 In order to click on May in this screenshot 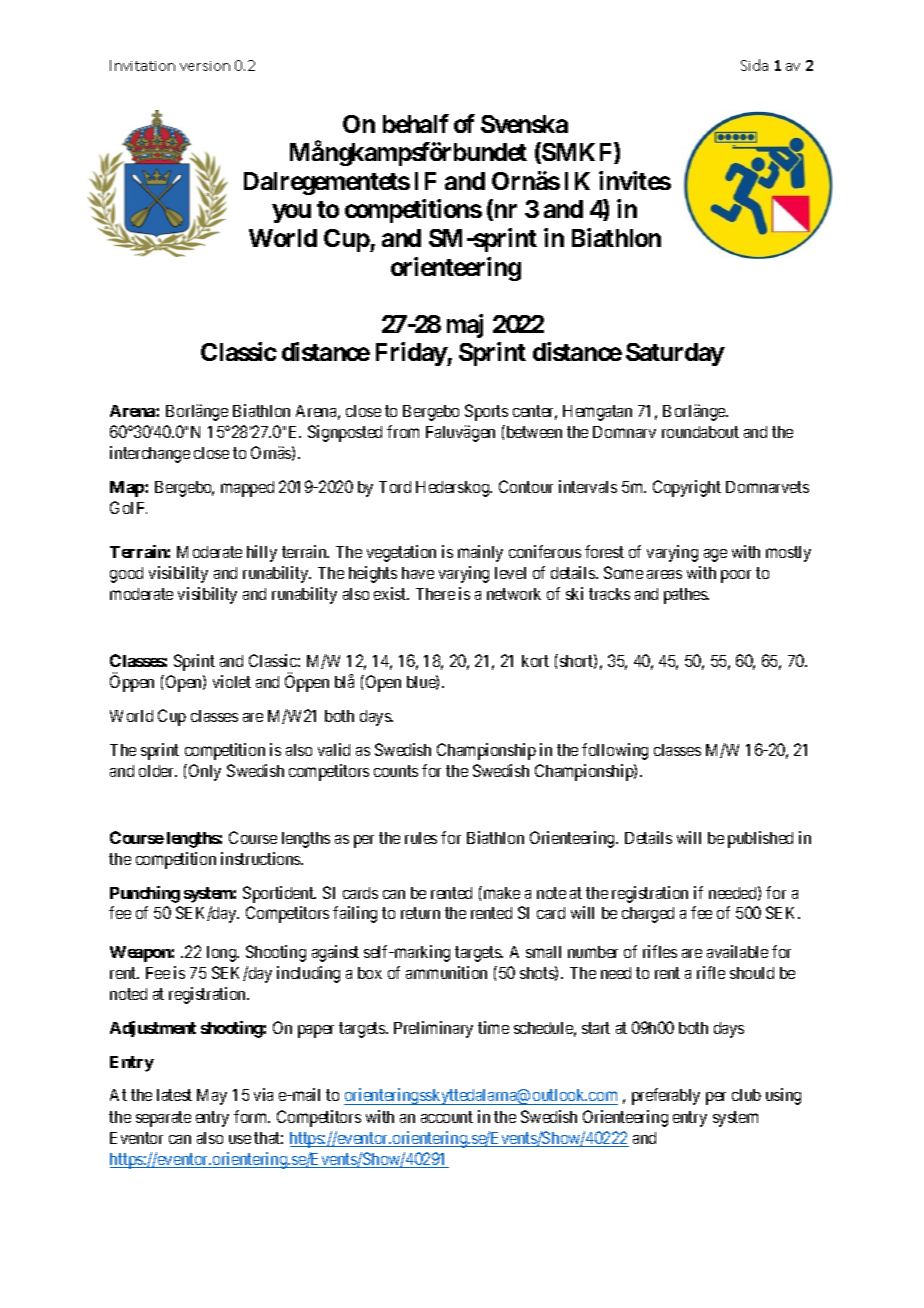, I will do `click(212, 1097)`.
